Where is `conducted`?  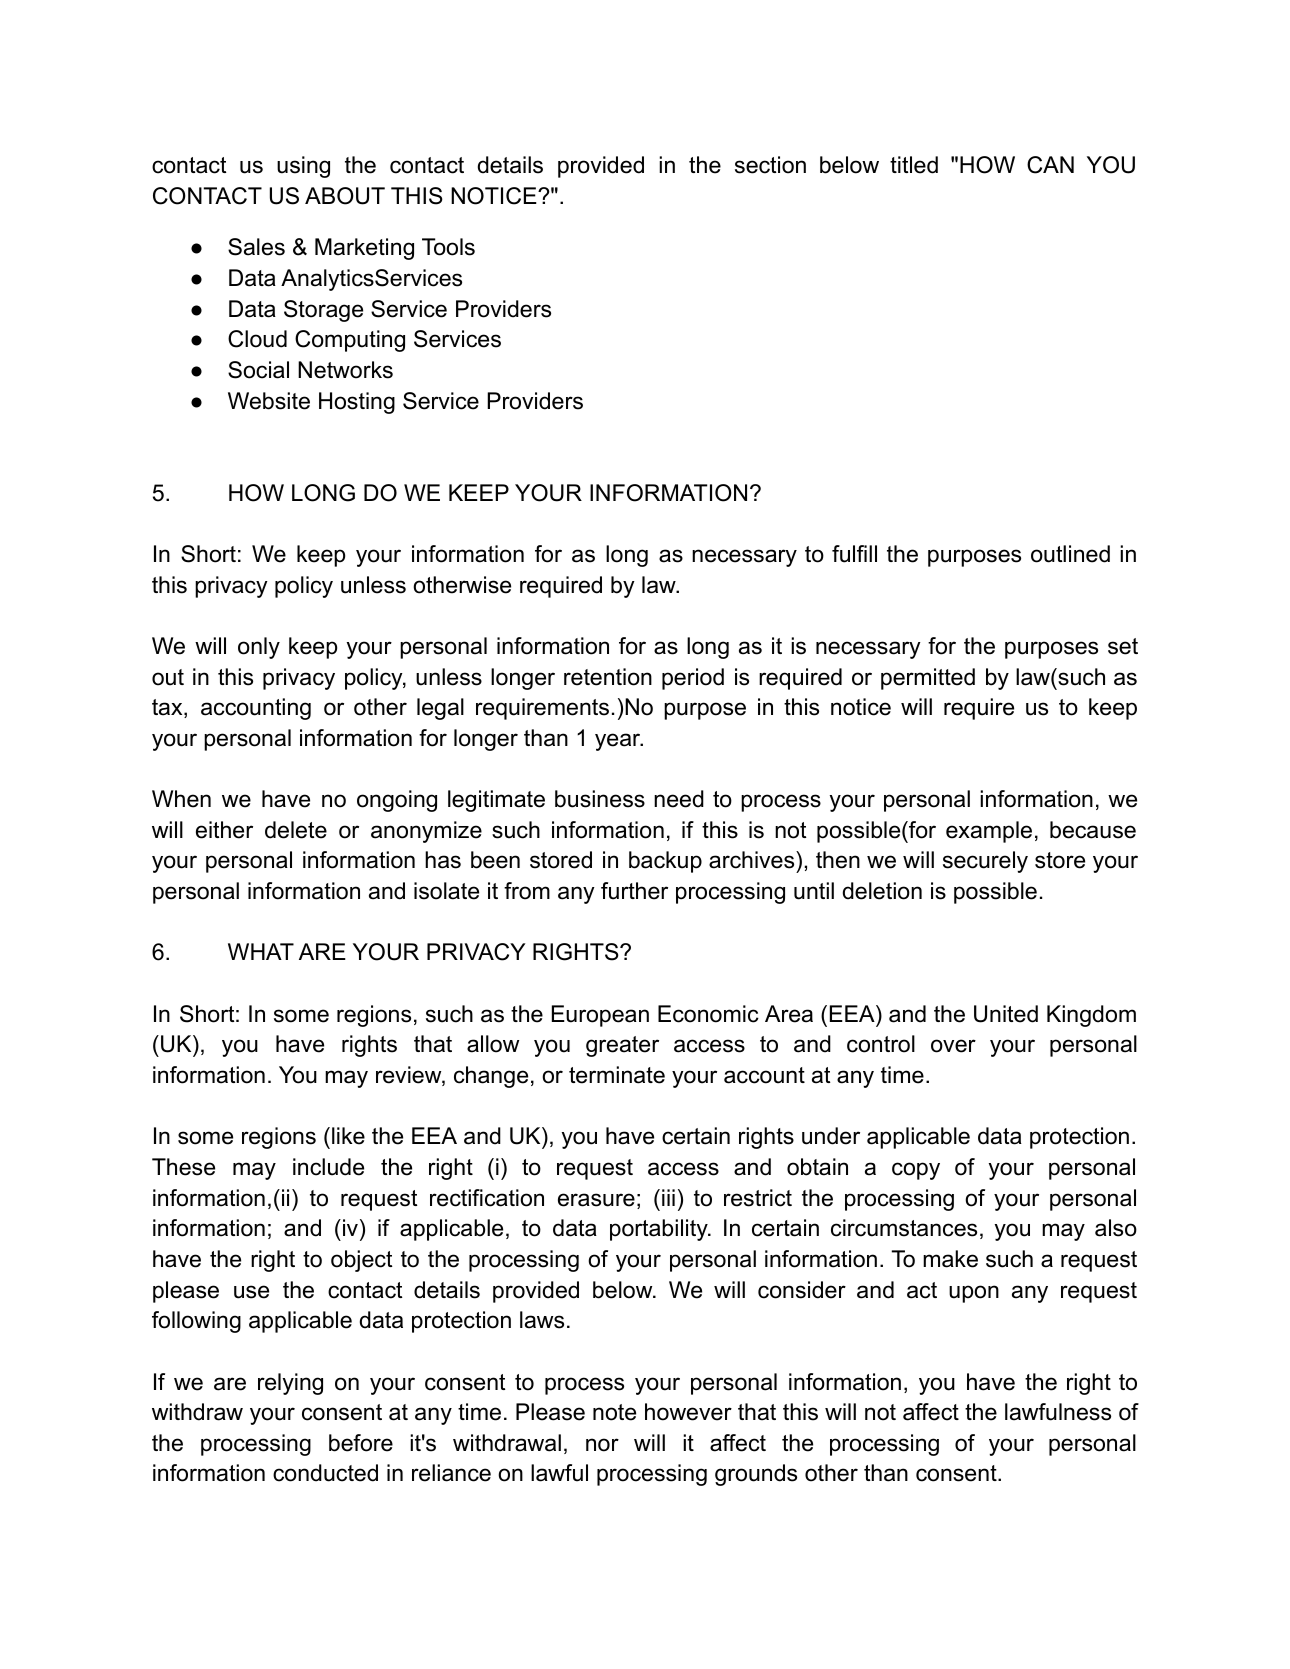
conducted is located at coordinates (325, 1473).
